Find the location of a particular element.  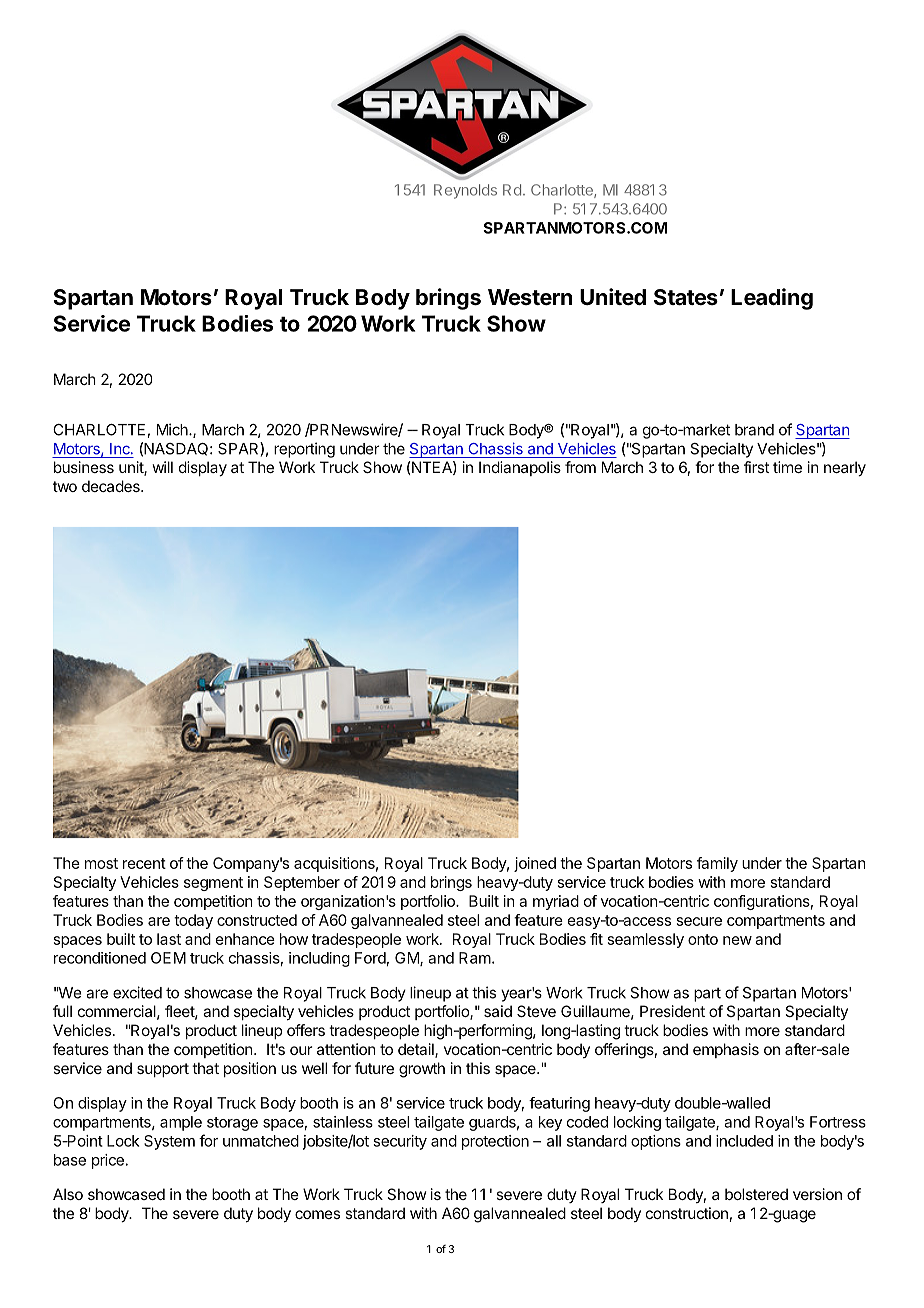

Ram is located at coordinates (475, 958).
